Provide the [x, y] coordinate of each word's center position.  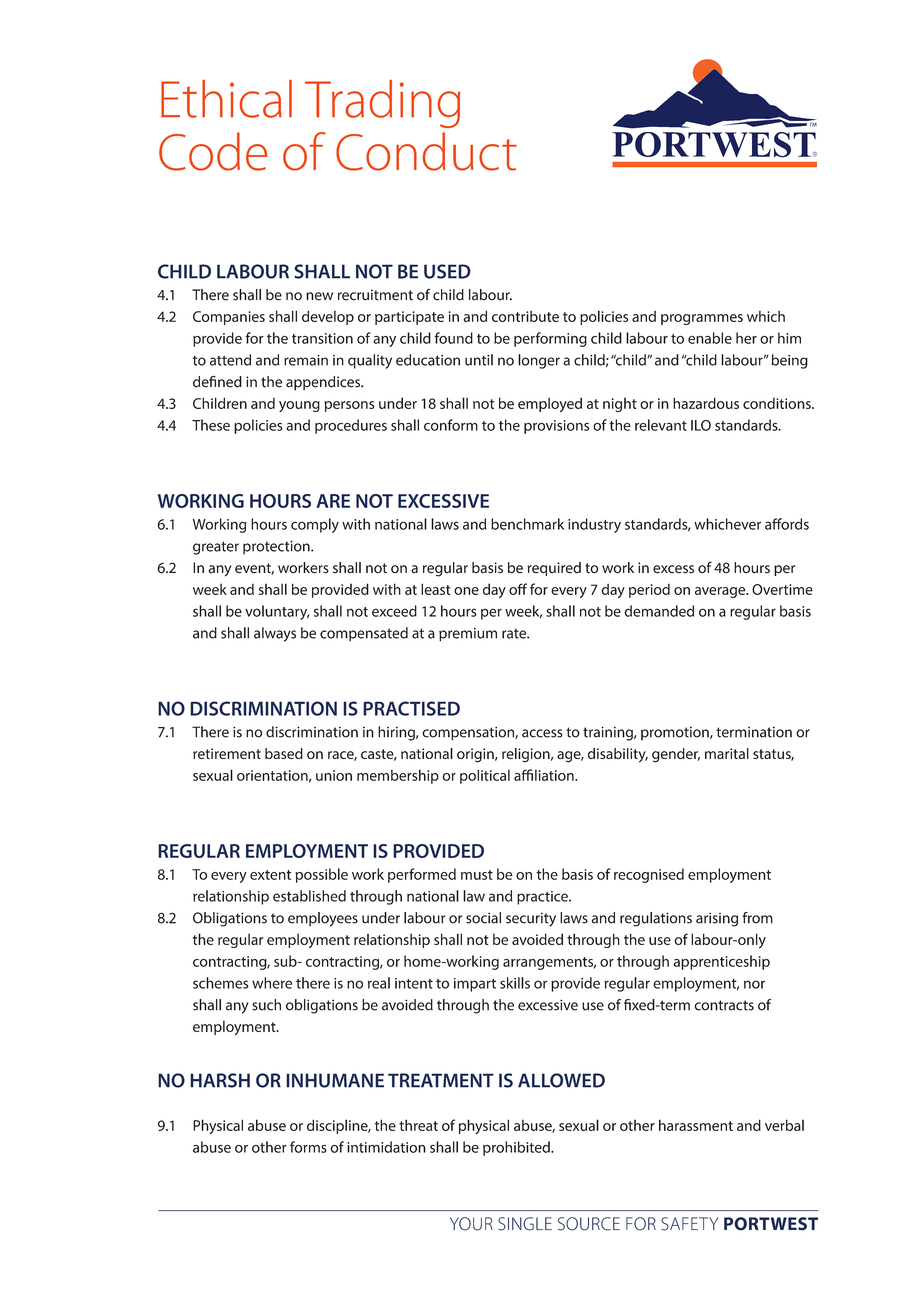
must [477, 875]
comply [315, 525]
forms [308, 1147]
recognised [649, 875]
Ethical [226, 99]
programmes [702, 319]
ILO [701, 425]
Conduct [426, 151]
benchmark [527, 524]
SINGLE [525, 1224]
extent [270, 875]
